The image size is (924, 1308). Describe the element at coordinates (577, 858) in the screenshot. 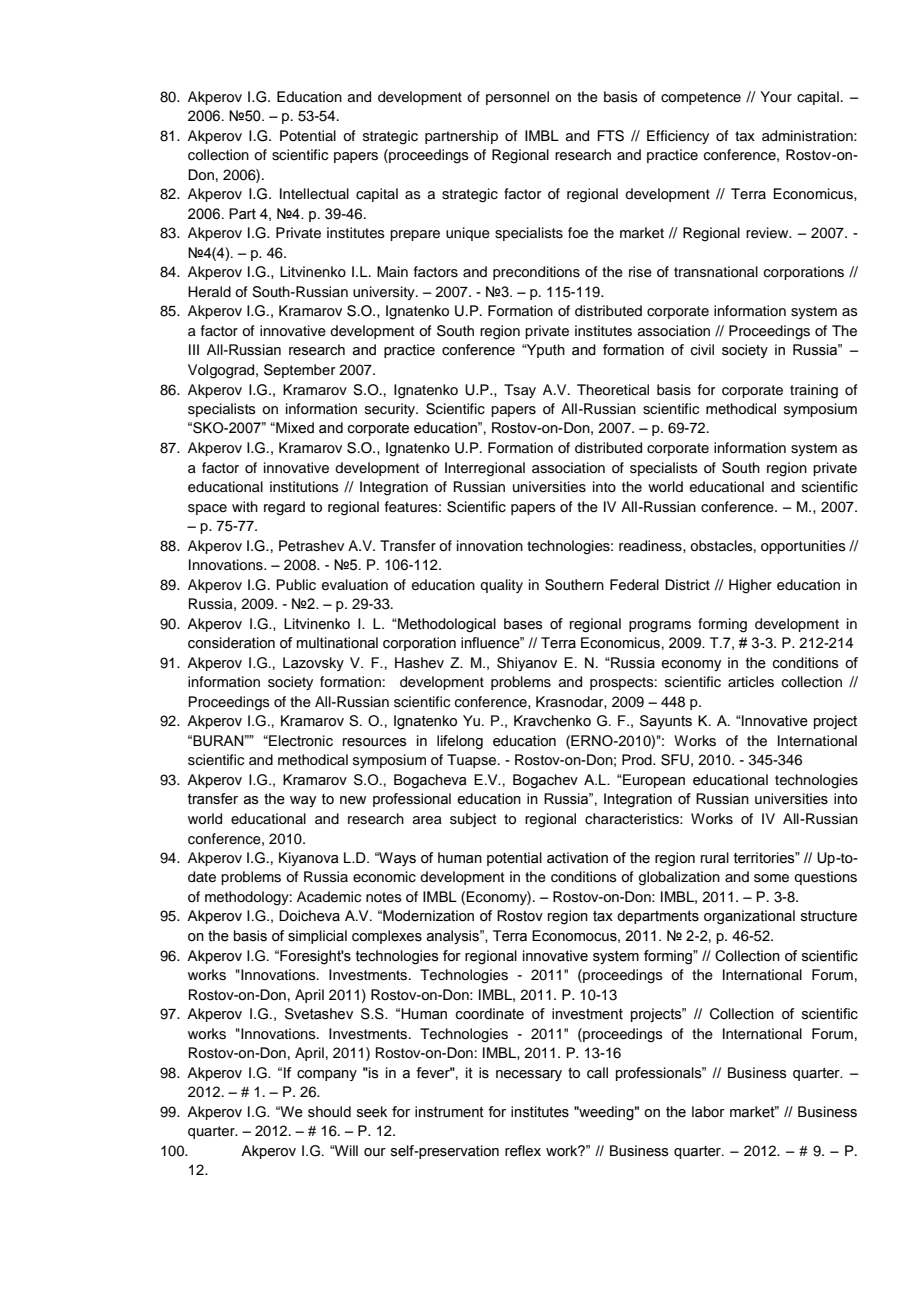

I see `activation` at that location.
